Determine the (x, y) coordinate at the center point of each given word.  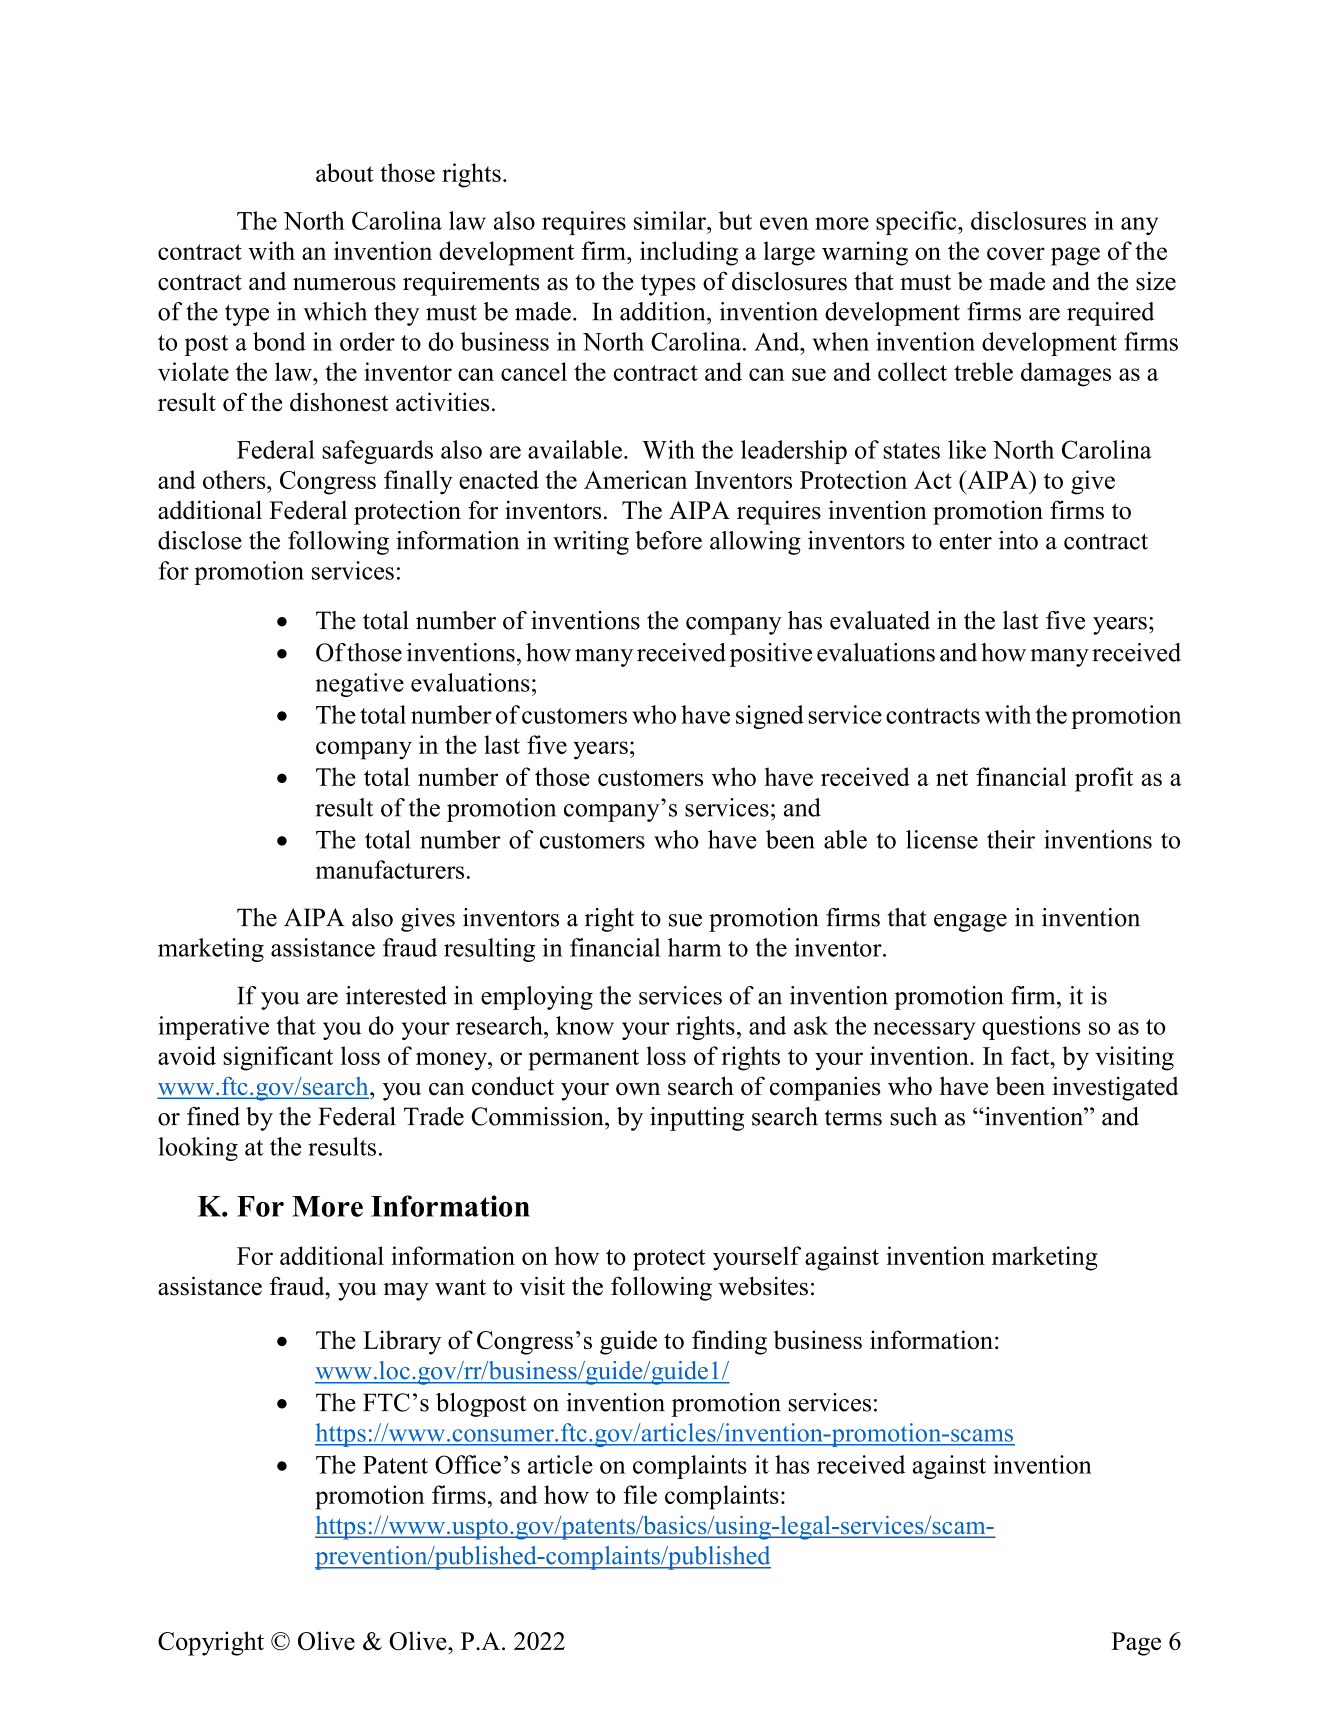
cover (1016, 253)
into (1018, 540)
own (638, 1089)
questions (1031, 1028)
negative (359, 685)
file (640, 1494)
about (345, 172)
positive (771, 655)
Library (402, 1342)
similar (671, 220)
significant (278, 1058)
